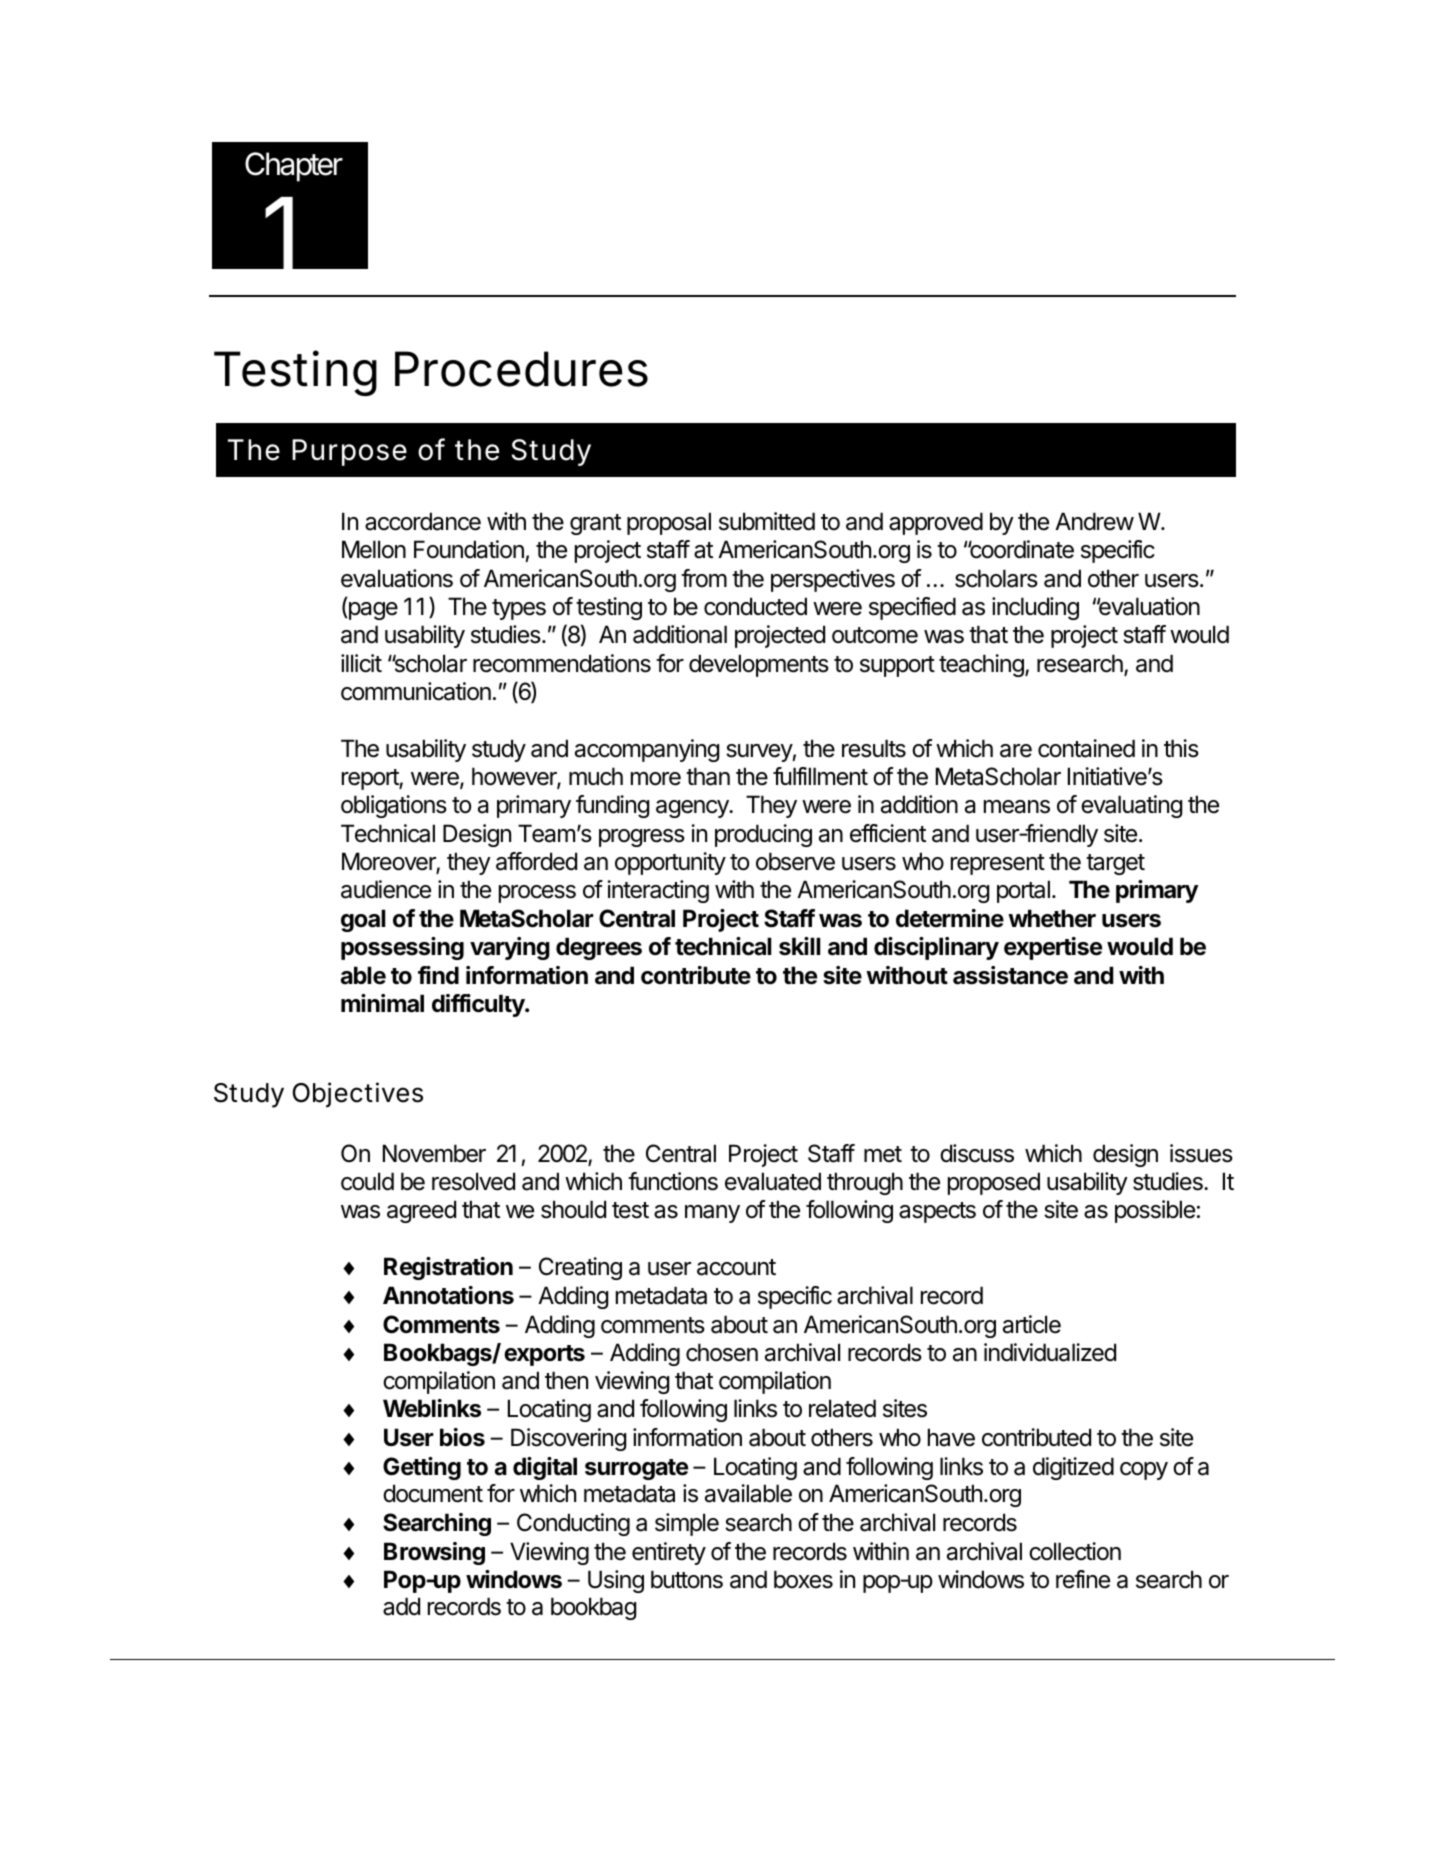 This document has width=1445, height=1870. What do you see at coordinates (521, 369) in the document?
I see `Procedures` at bounding box center [521, 369].
